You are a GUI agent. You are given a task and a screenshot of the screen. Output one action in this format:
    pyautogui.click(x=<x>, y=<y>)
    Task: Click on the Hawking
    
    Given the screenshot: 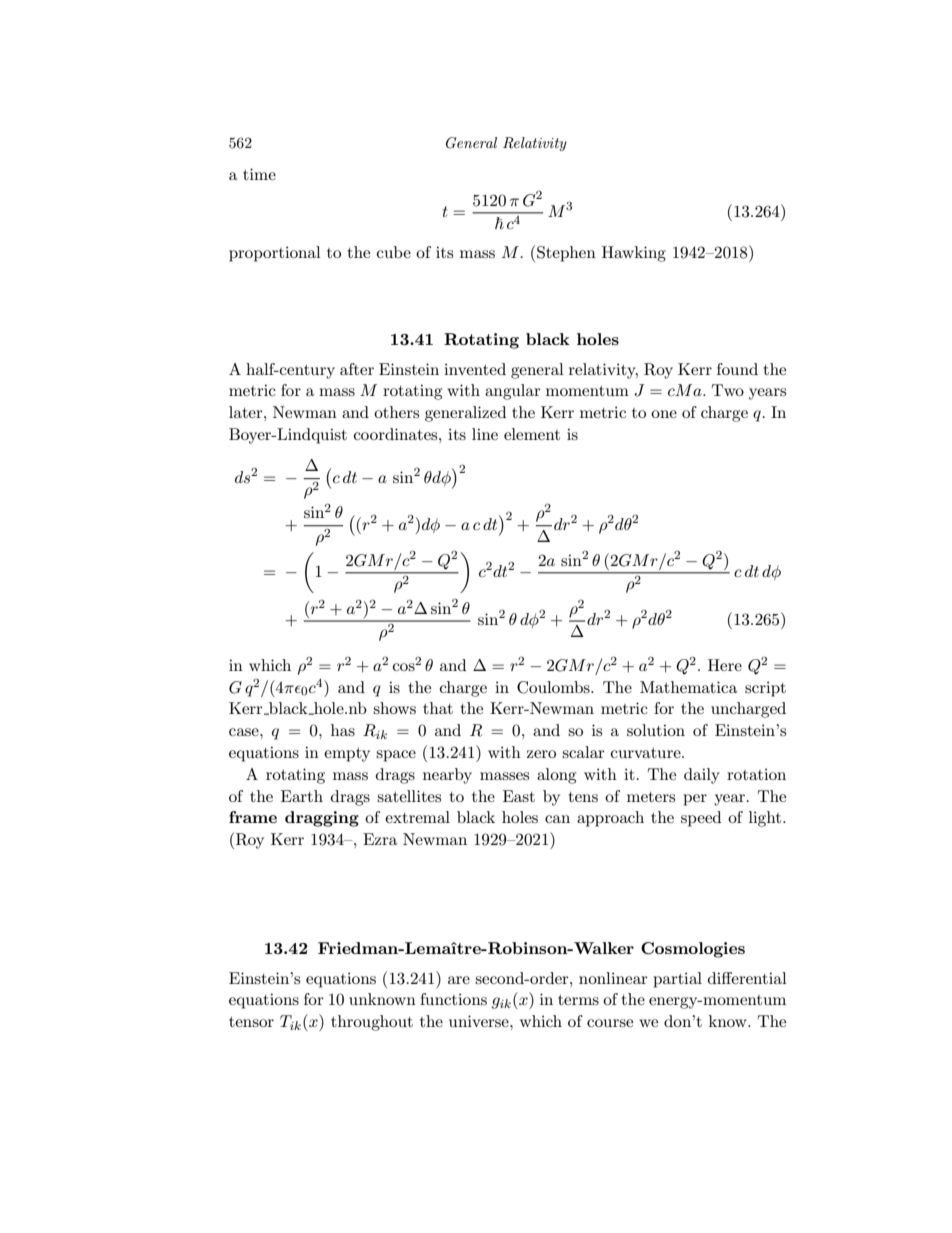 What is the action you would take?
    pyautogui.click(x=634, y=254)
